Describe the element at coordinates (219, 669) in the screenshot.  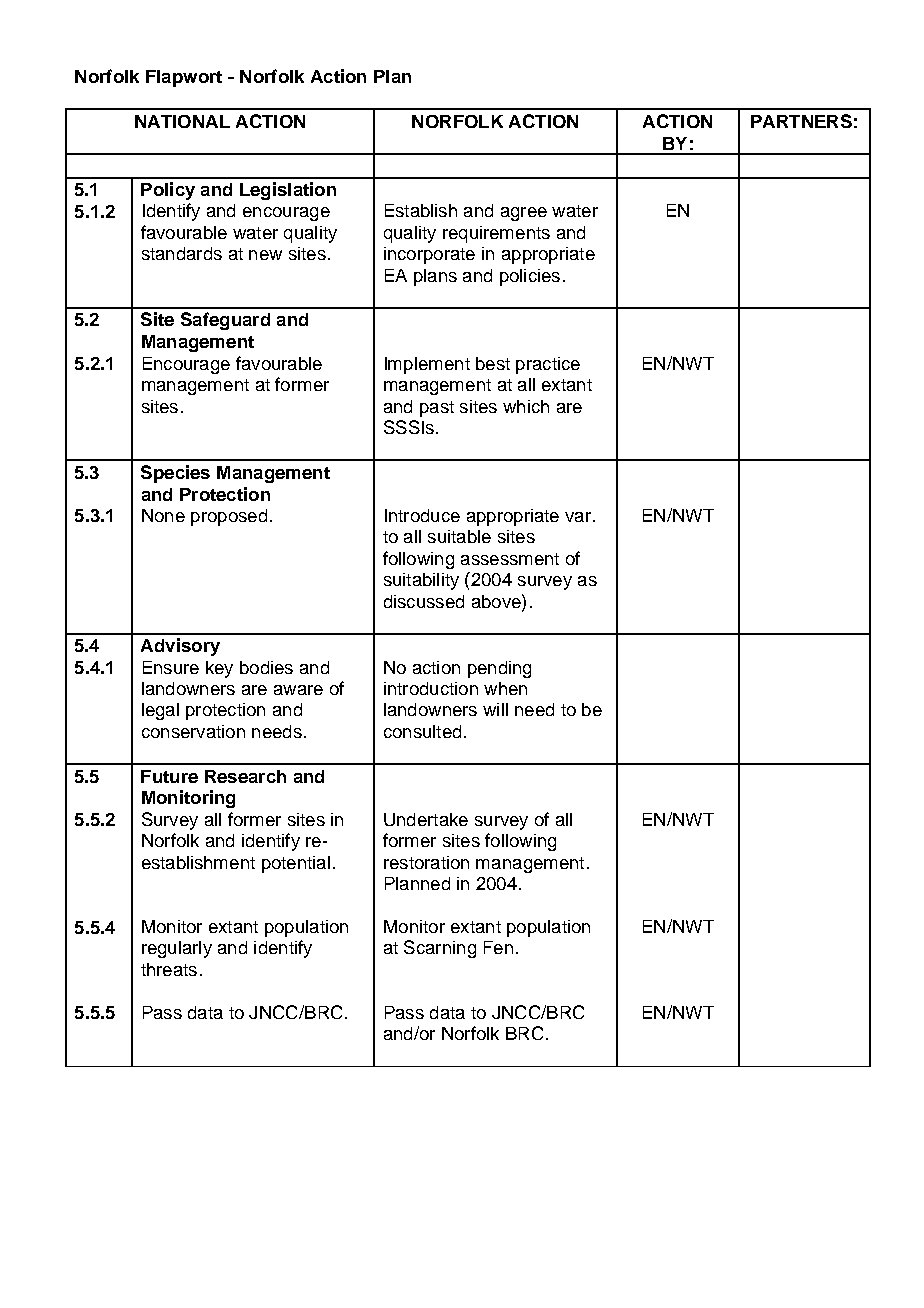
I see `key` at that location.
